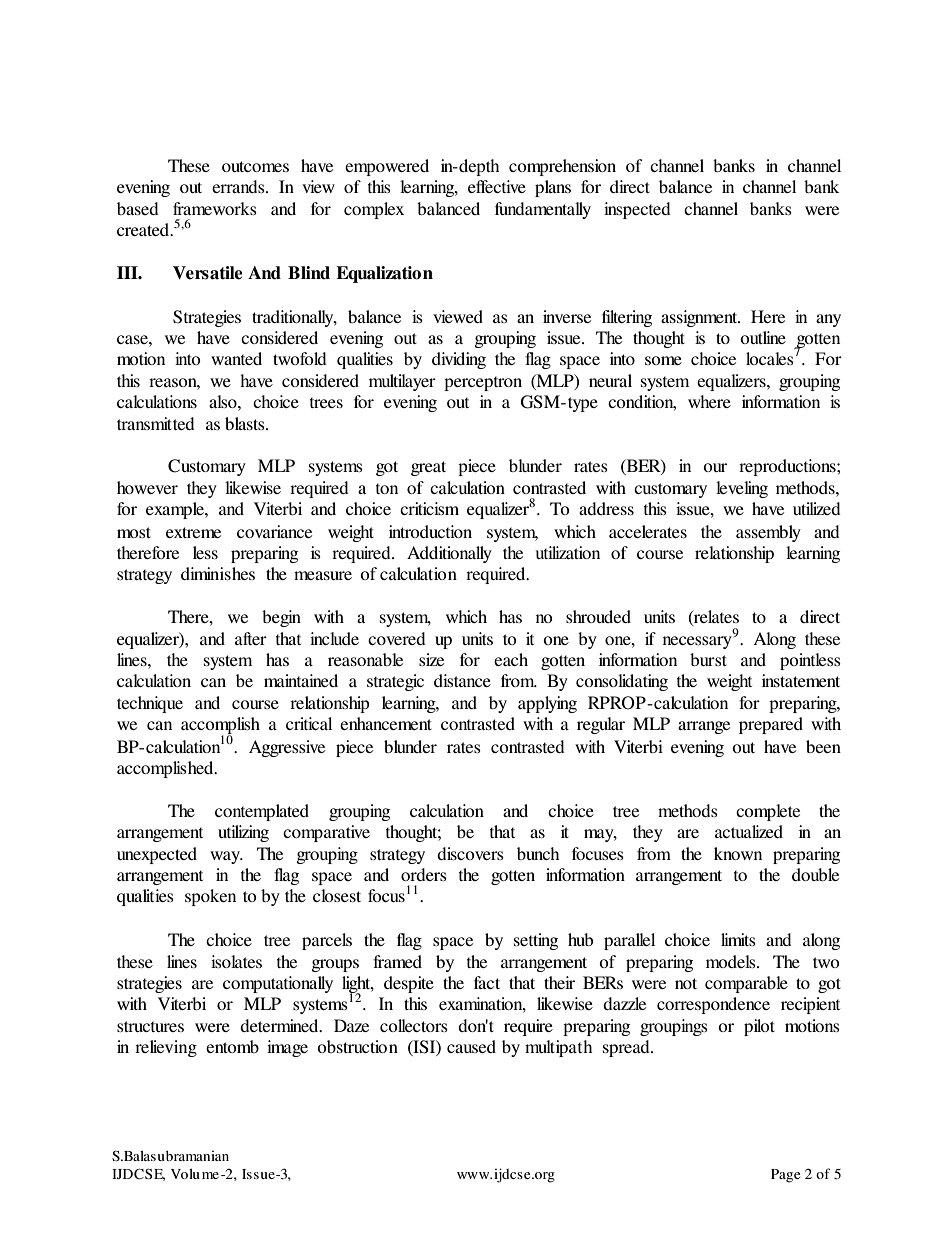  Describe the element at coordinates (471, 1046) in the image. I see `caused` at that location.
